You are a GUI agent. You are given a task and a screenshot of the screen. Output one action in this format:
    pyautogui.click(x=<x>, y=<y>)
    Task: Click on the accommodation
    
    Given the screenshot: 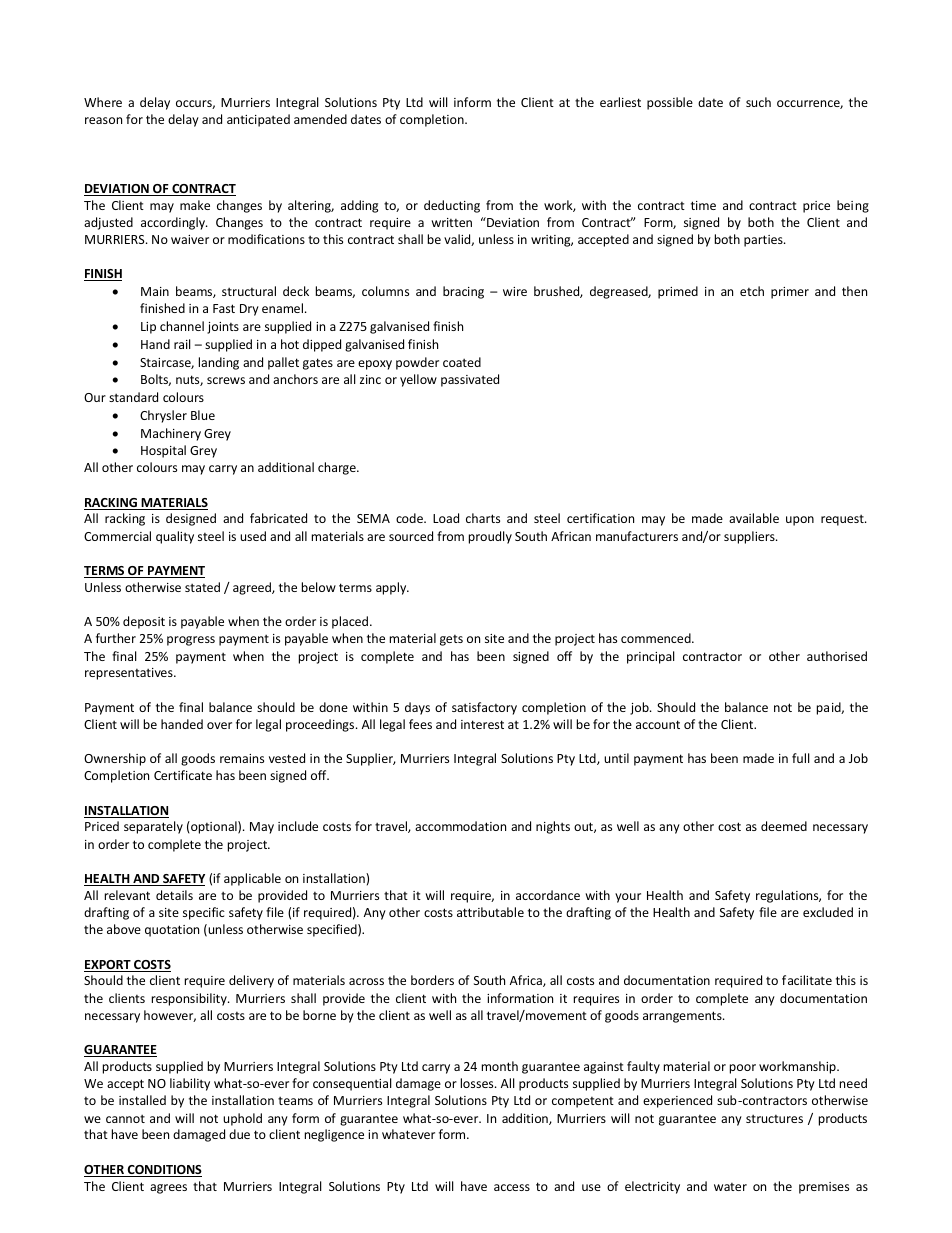 What is the action you would take?
    pyautogui.click(x=460, y=826)
